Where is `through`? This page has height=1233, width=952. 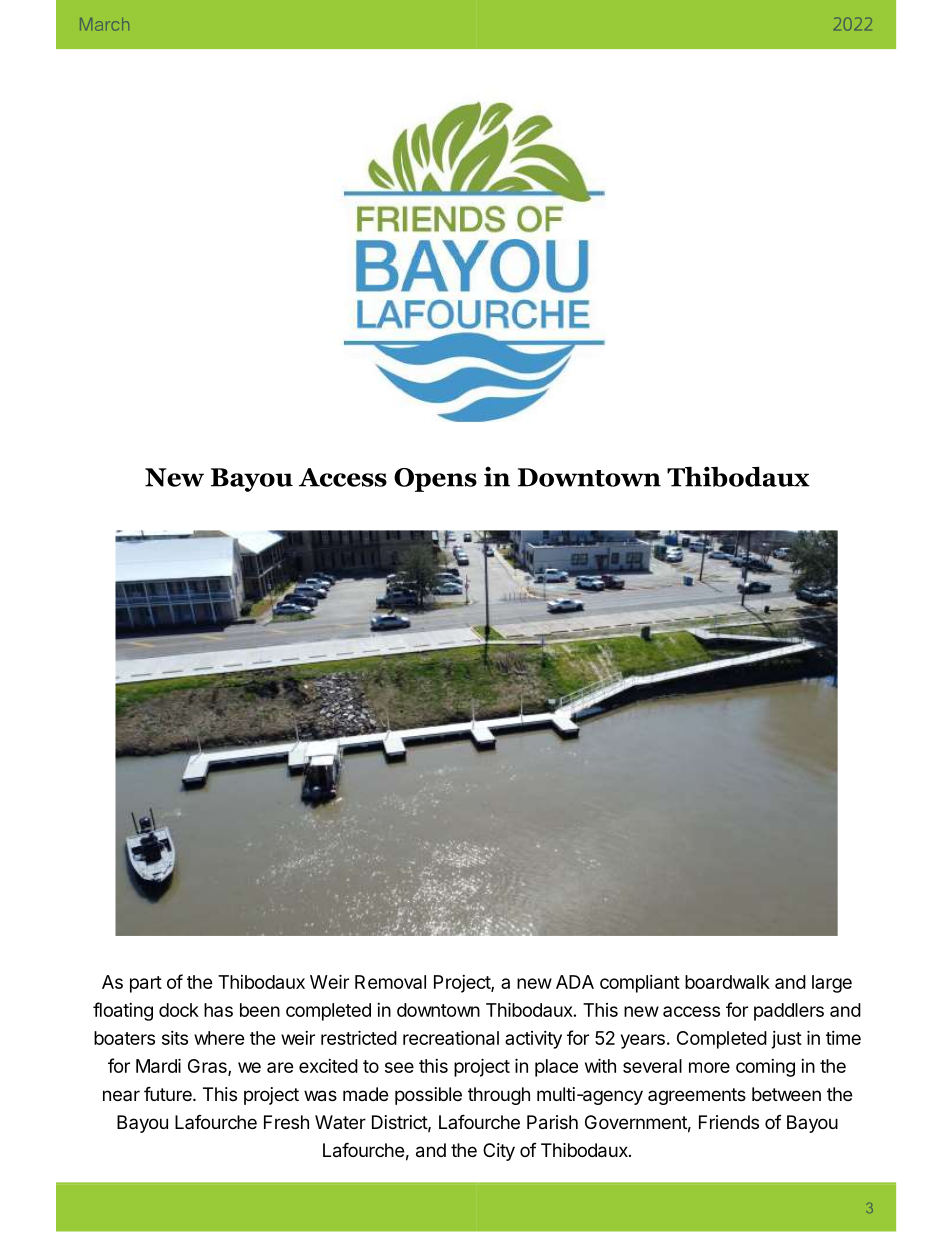
through is located at coordinates (499, 1096).
